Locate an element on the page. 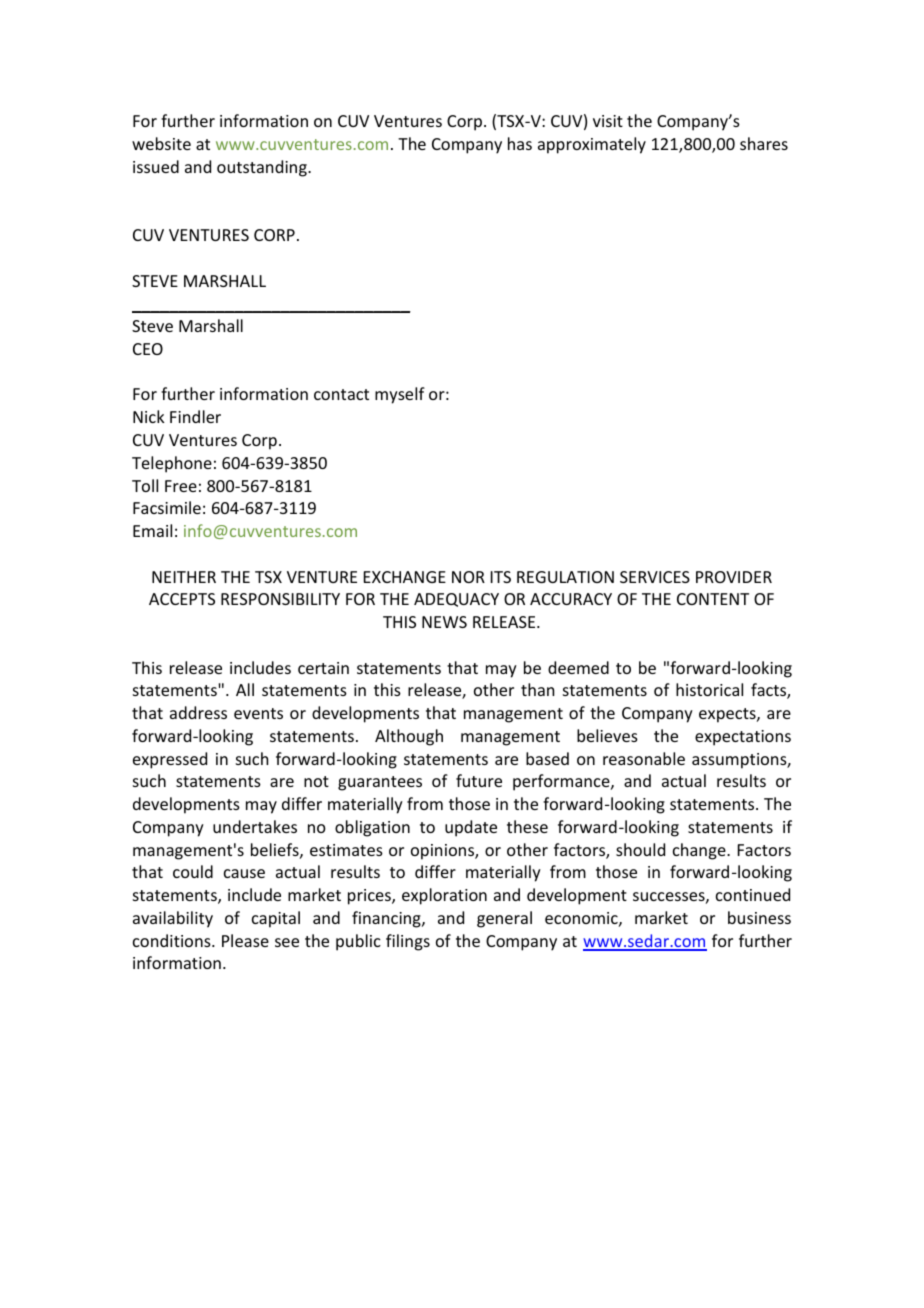 The image size is (924, 1308). exploration is located at coordinates (444, 896).
